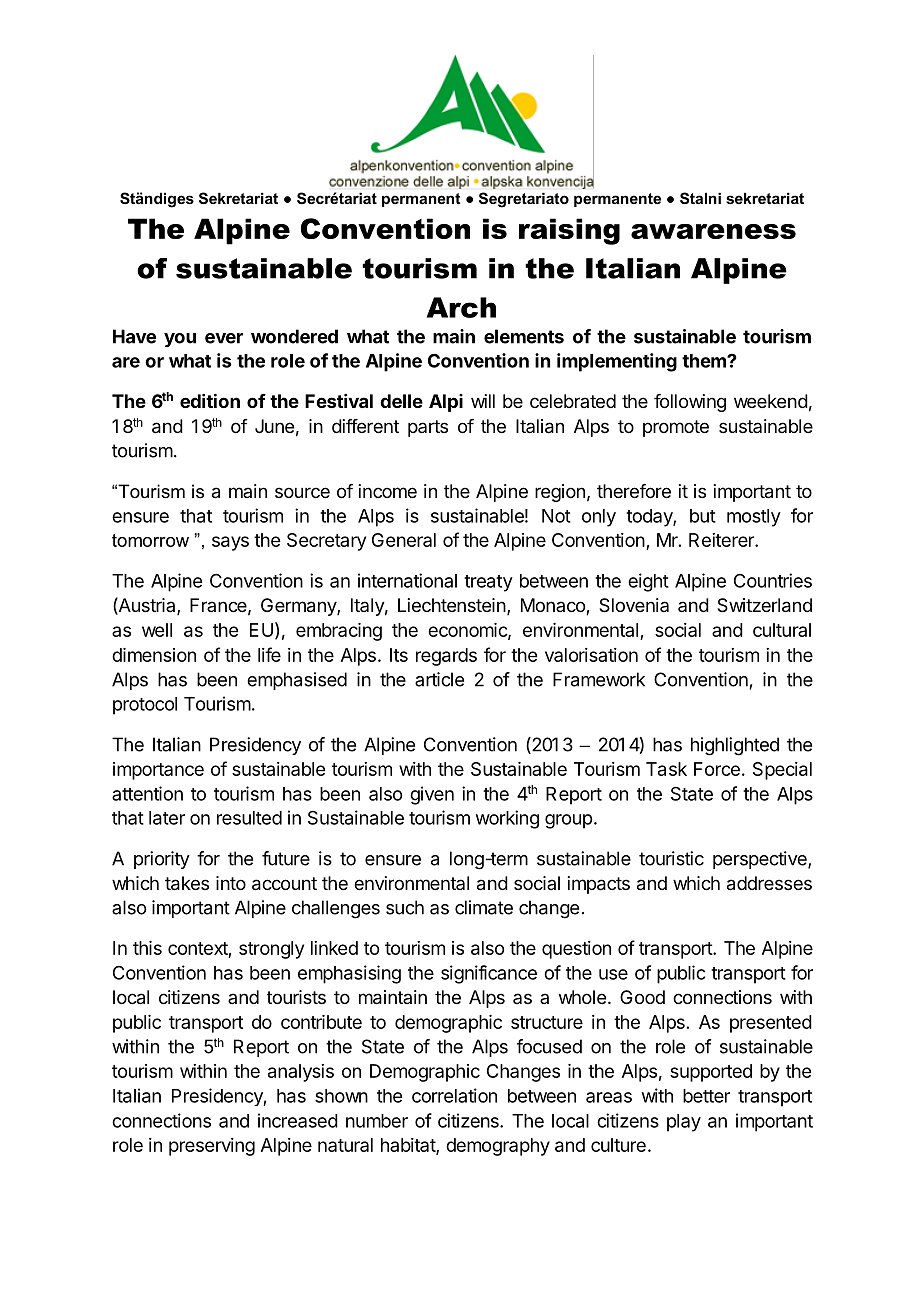 The image size is (924, 1308). I want to click on Arch, so click(461, 307).
